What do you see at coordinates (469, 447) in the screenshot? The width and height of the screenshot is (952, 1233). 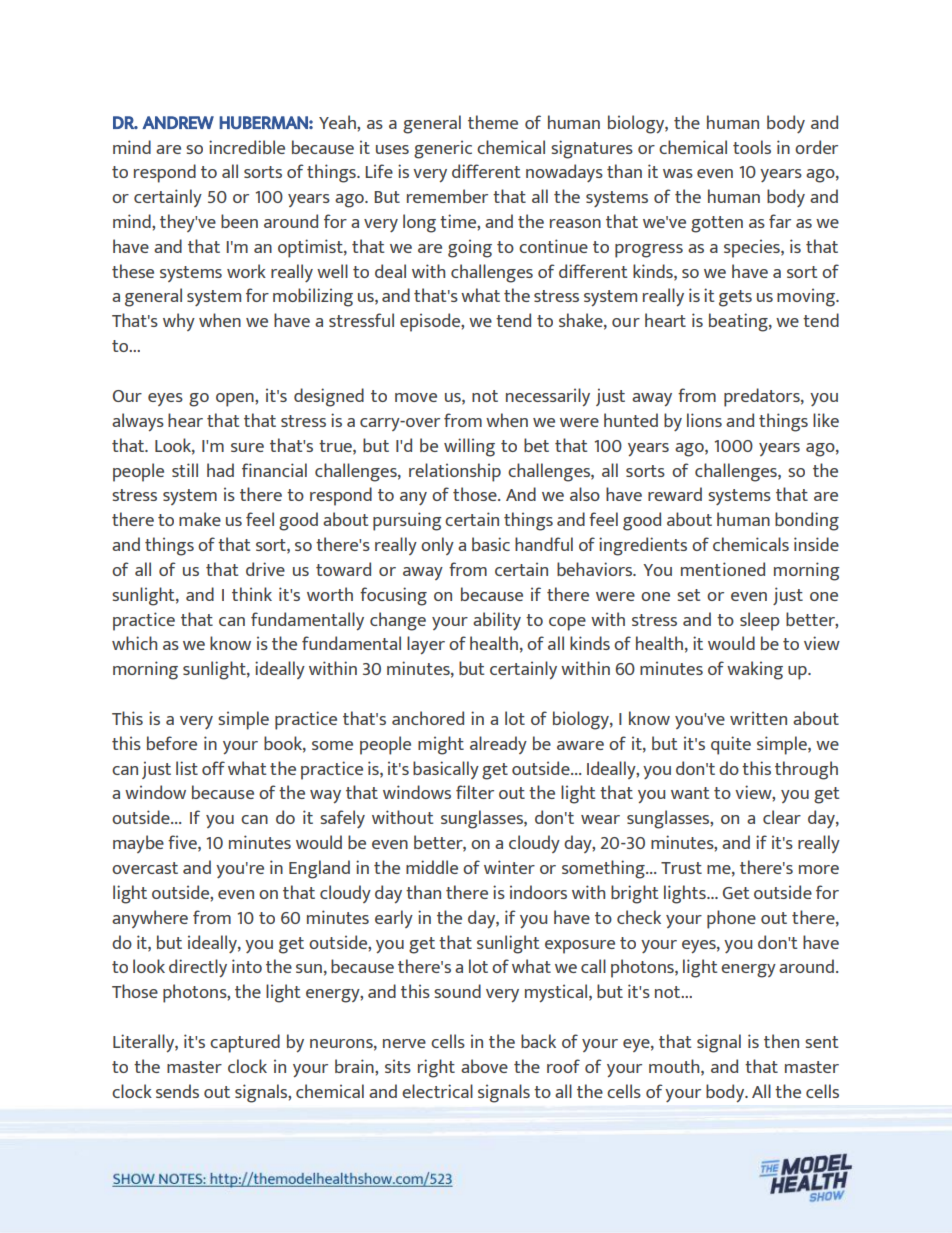 I see `willing` at bounding box center [469, 447].
